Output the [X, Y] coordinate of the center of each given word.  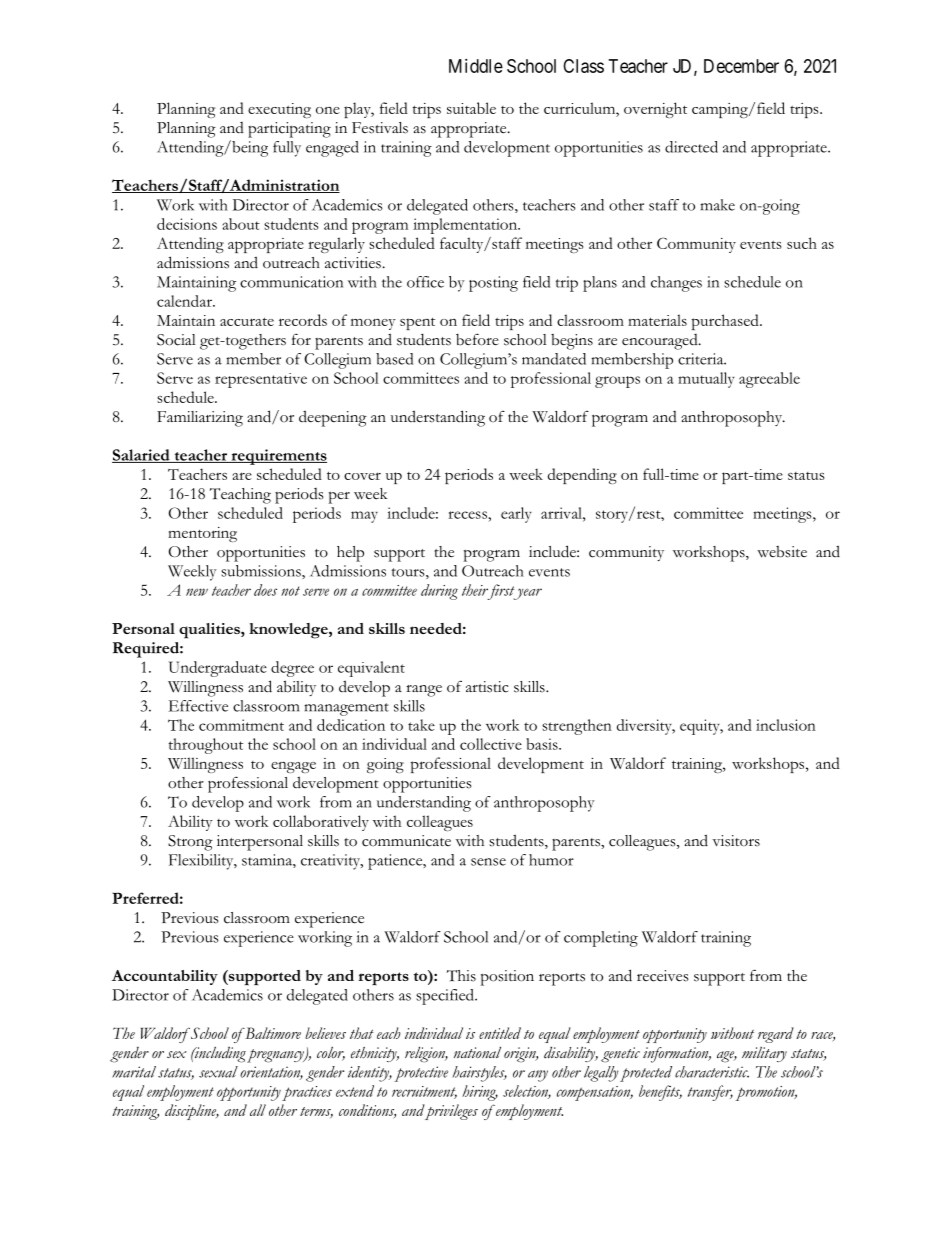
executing [279, 110]
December [741, 66]
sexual [218, 1072]
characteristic [712, 1072]
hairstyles [480, 1074]
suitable [471, 108]
